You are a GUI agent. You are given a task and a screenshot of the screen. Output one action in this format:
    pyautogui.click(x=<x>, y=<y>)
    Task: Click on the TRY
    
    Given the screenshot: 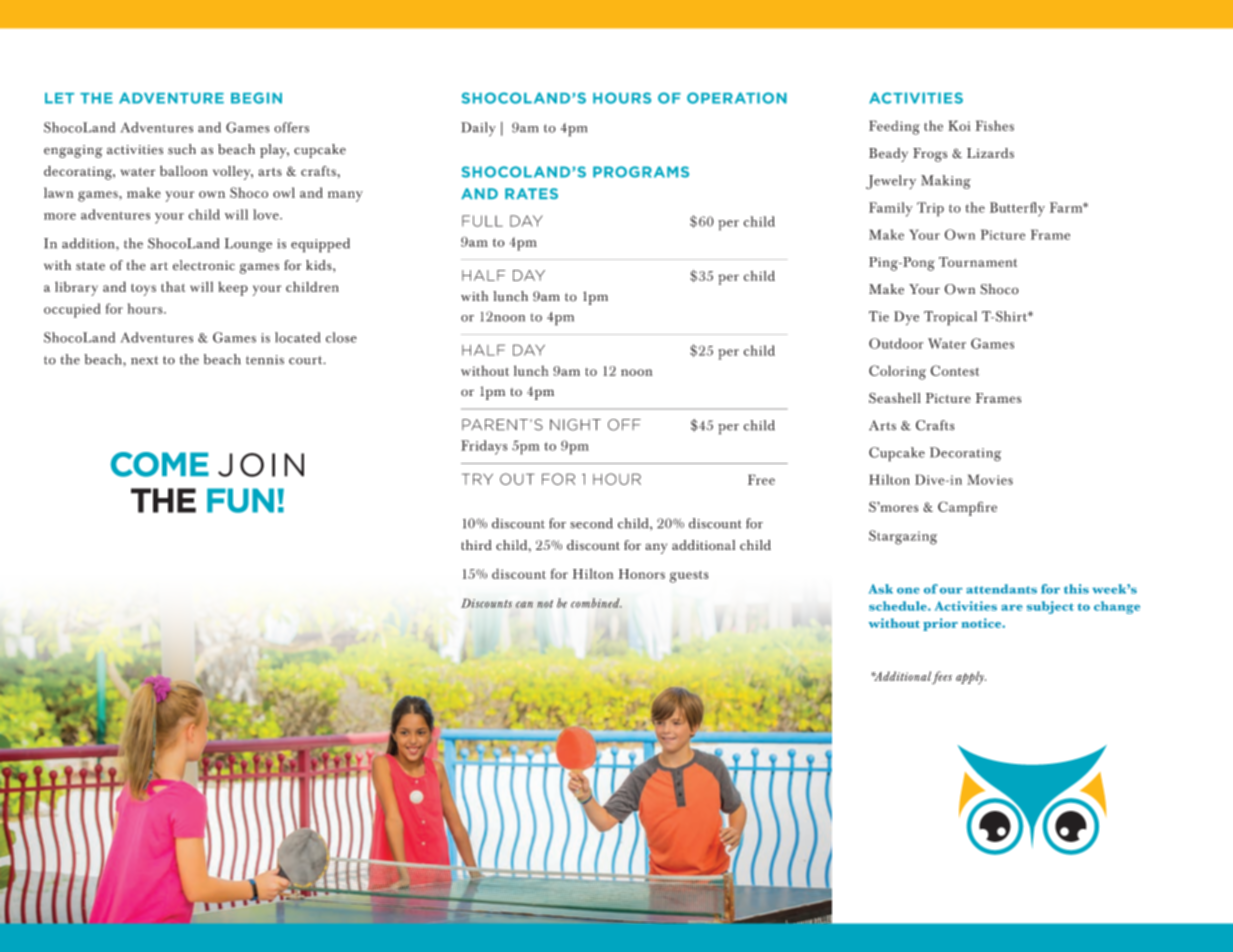 What is the action you would take?
    pyautogui.click(x=477, y=479)
